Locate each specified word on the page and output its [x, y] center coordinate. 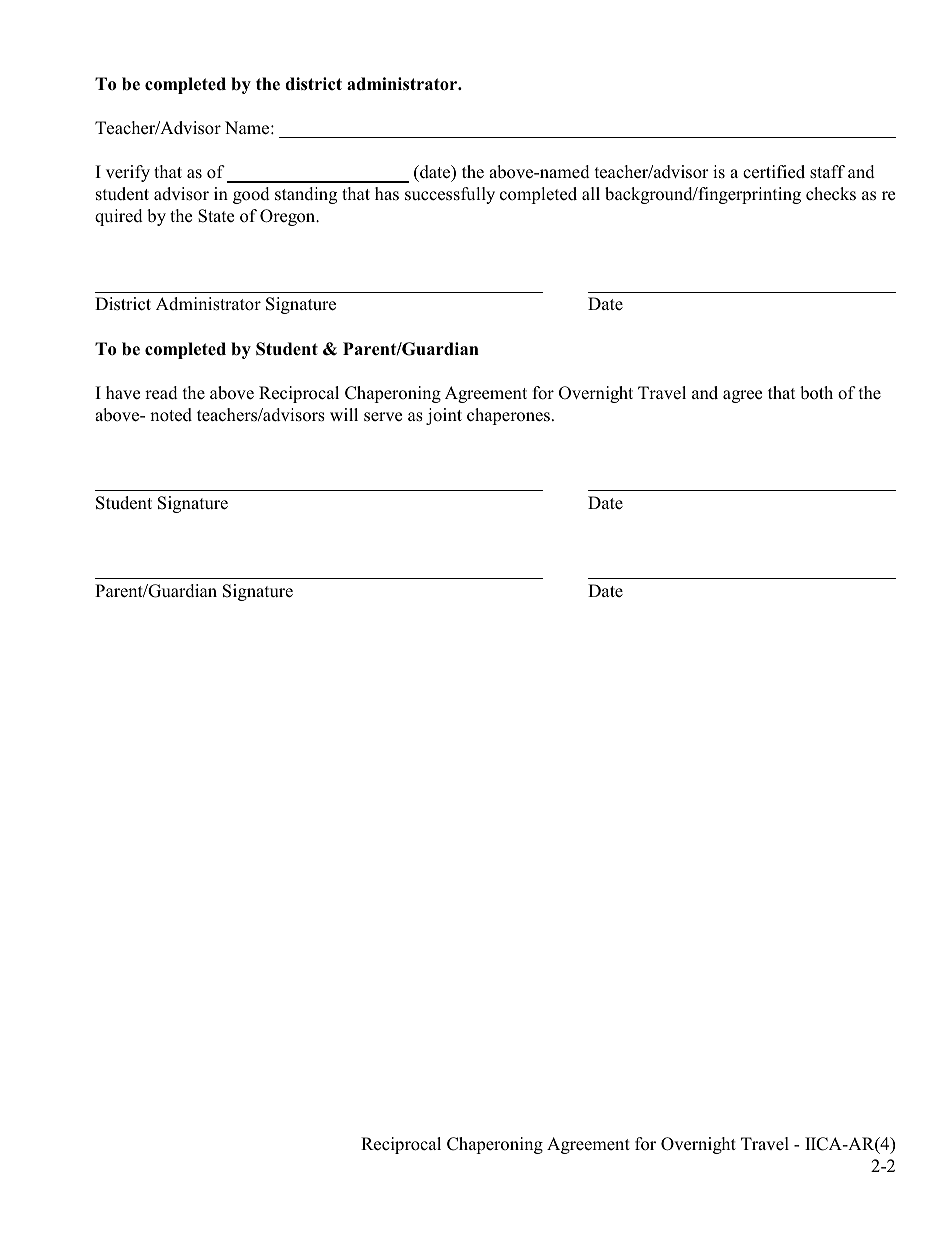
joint [444, 416]
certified [774, 172]
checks [831, 194]
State [216, 216]
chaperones [510, 416]
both [816, 393]
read [161, 393]
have [123, 392]
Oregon [289, 217]
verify [128, 173]
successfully [450, 195]
